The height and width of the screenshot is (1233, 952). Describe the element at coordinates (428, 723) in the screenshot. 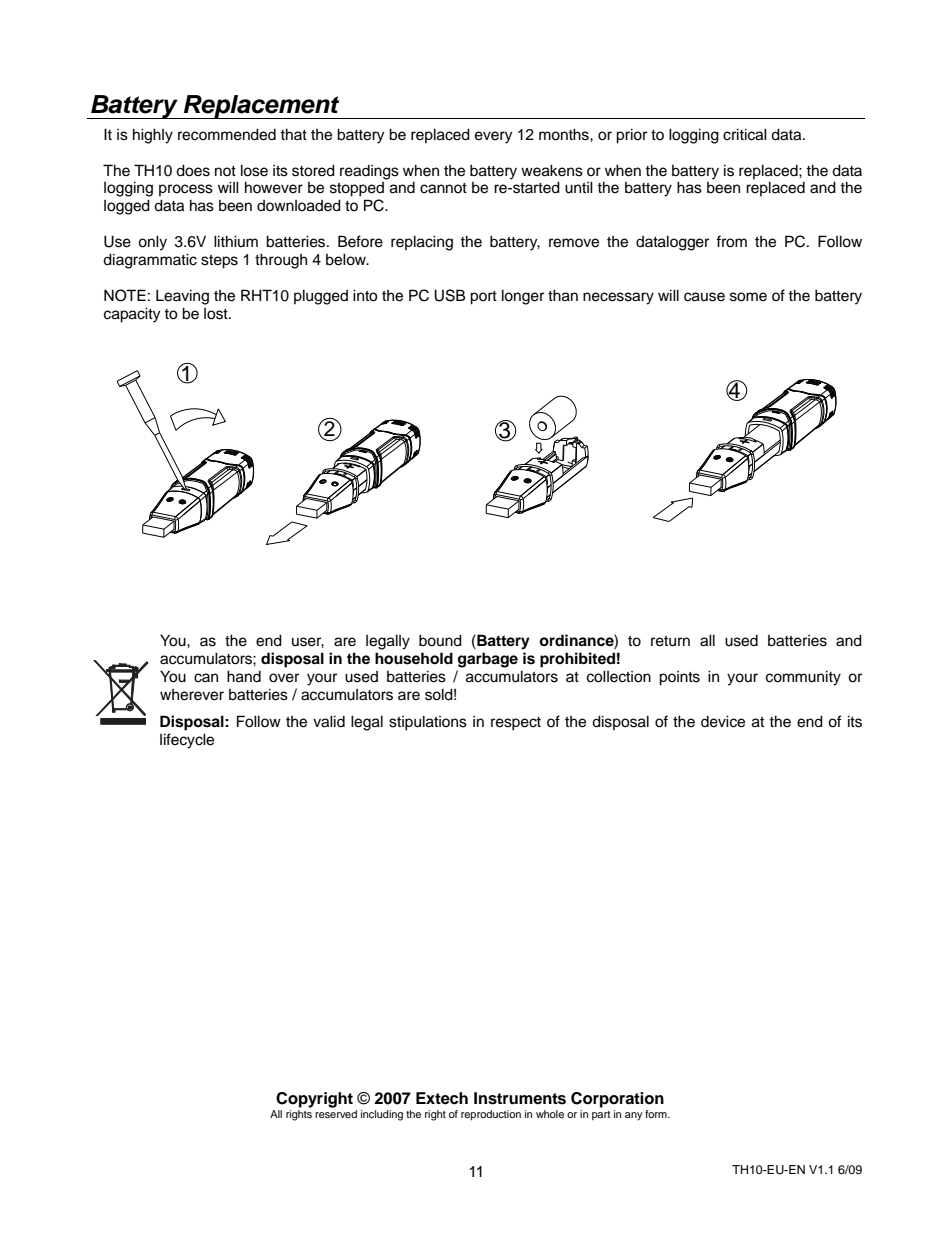

I see `stipulations` at that location.
